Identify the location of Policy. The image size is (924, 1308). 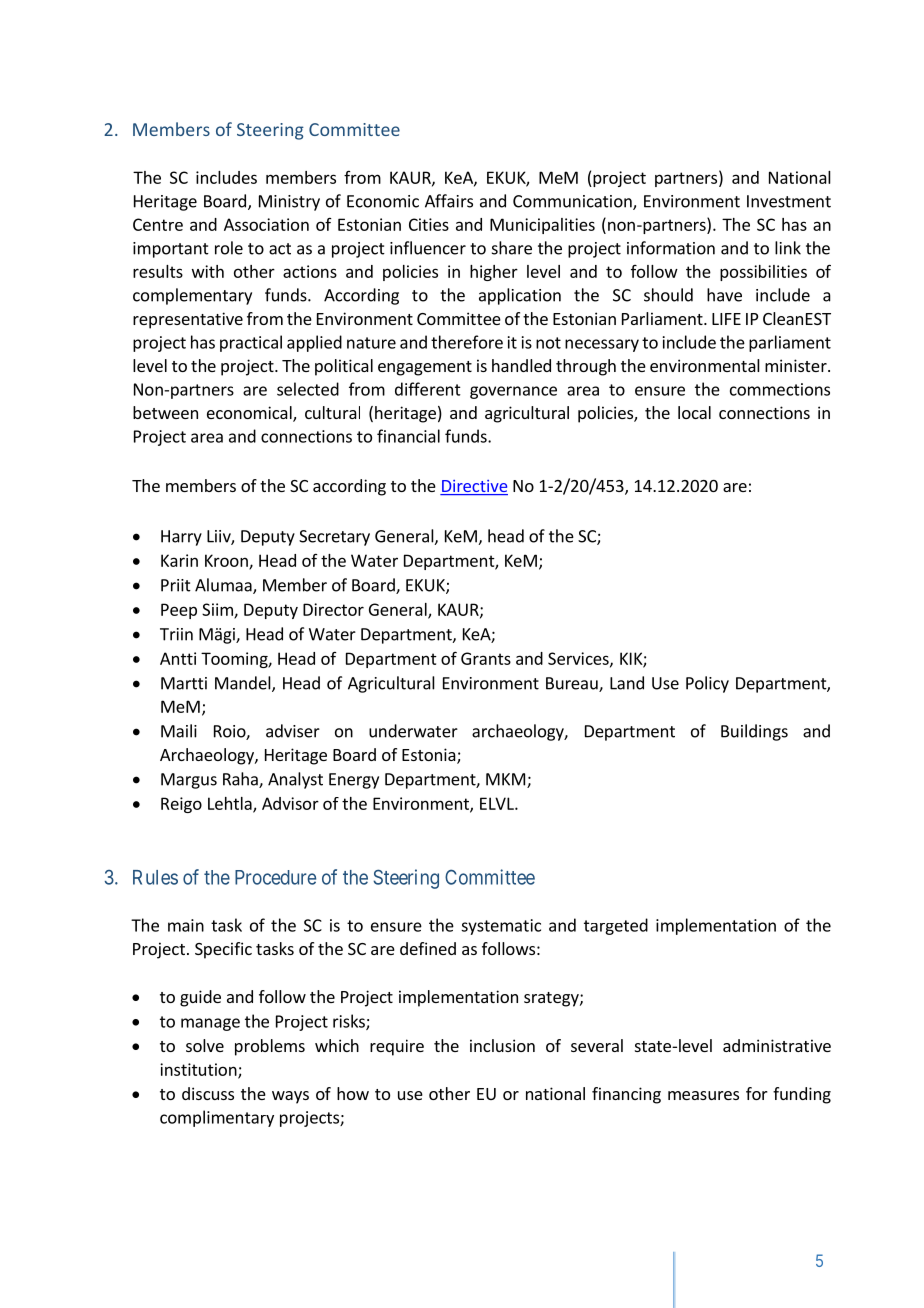
(707, 684).
